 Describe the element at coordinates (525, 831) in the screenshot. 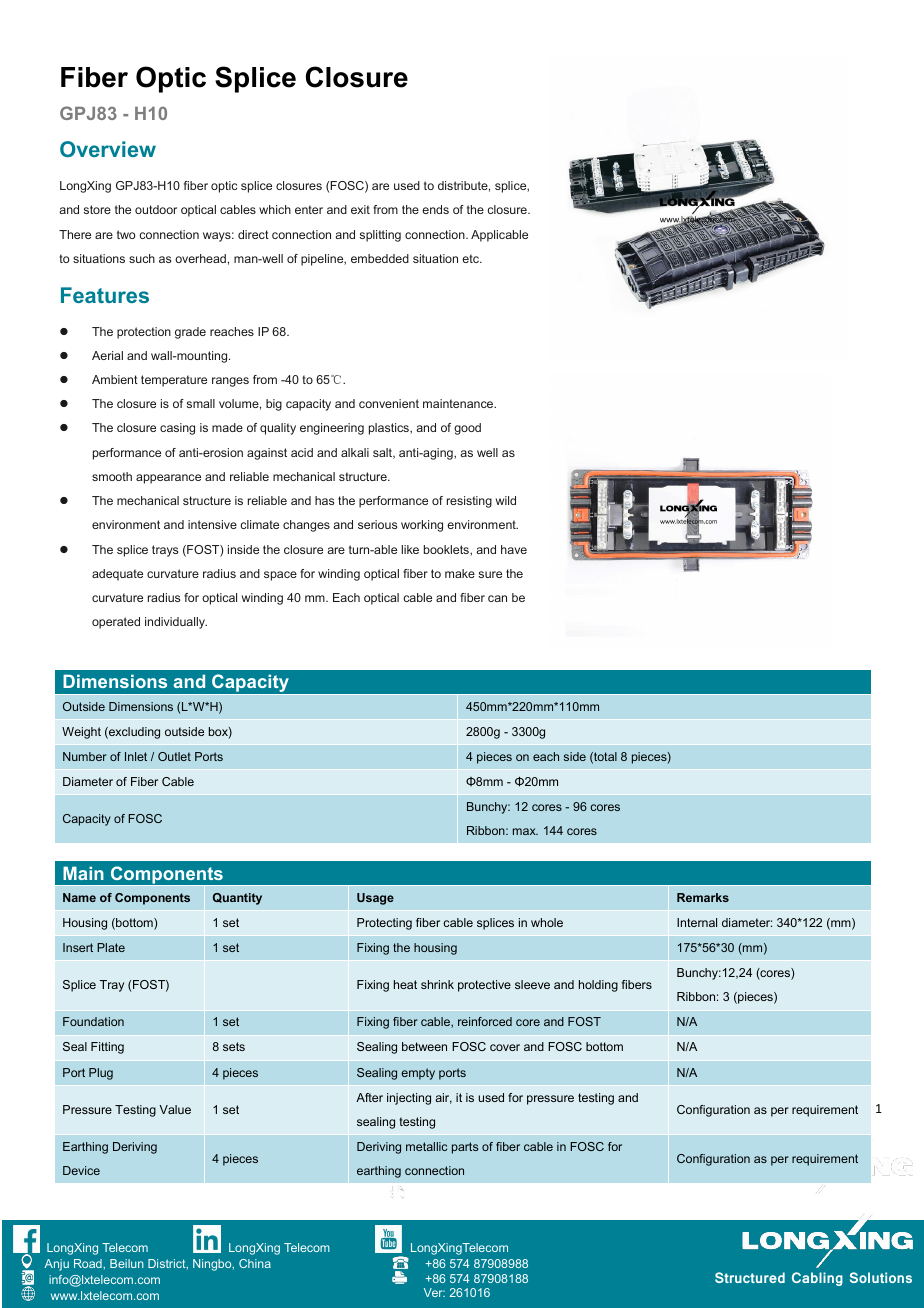

I see `max` at that location.
